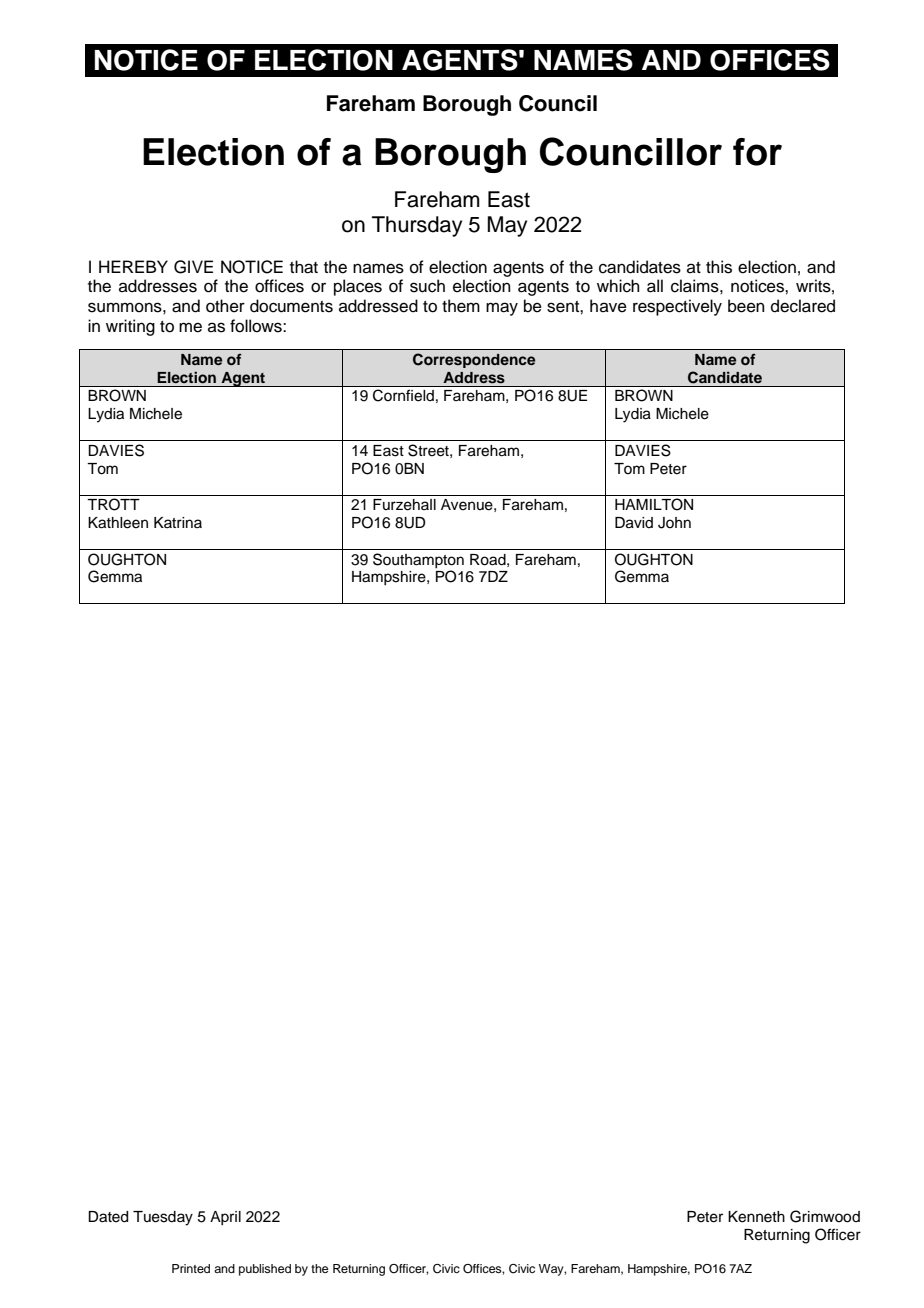  What do you see at coordinates (756, 1217) in the page?
I see `Kenneth` at bounding box center [756, 1217].
